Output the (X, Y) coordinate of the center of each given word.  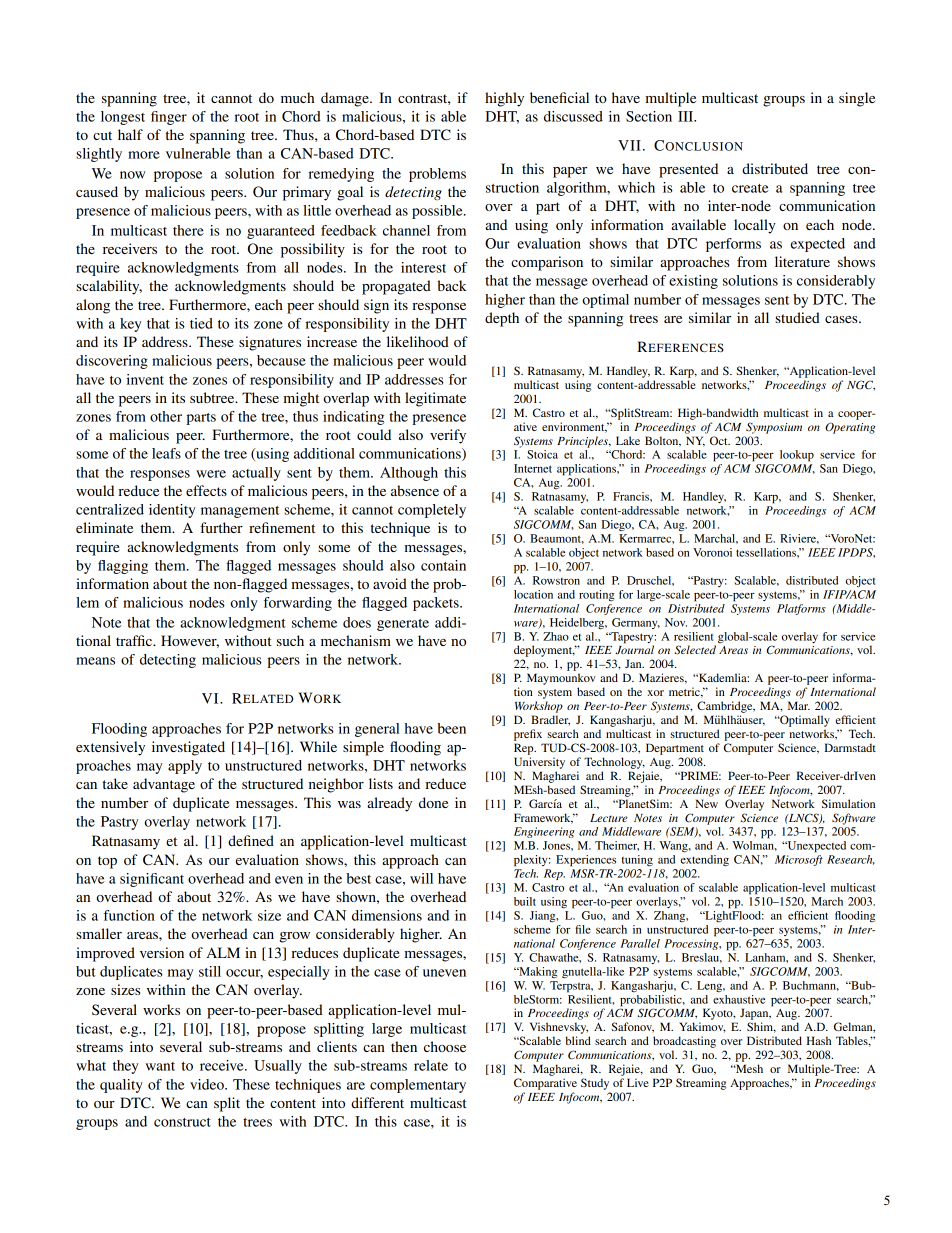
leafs (166, 453)
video (208, 1084)
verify (448, 436)
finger (169, 118)
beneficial (559, 97)
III (687, 116)
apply (185, 767)
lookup (797, 456)
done (433, 802)
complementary (418, 1086)
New (706, 803)
